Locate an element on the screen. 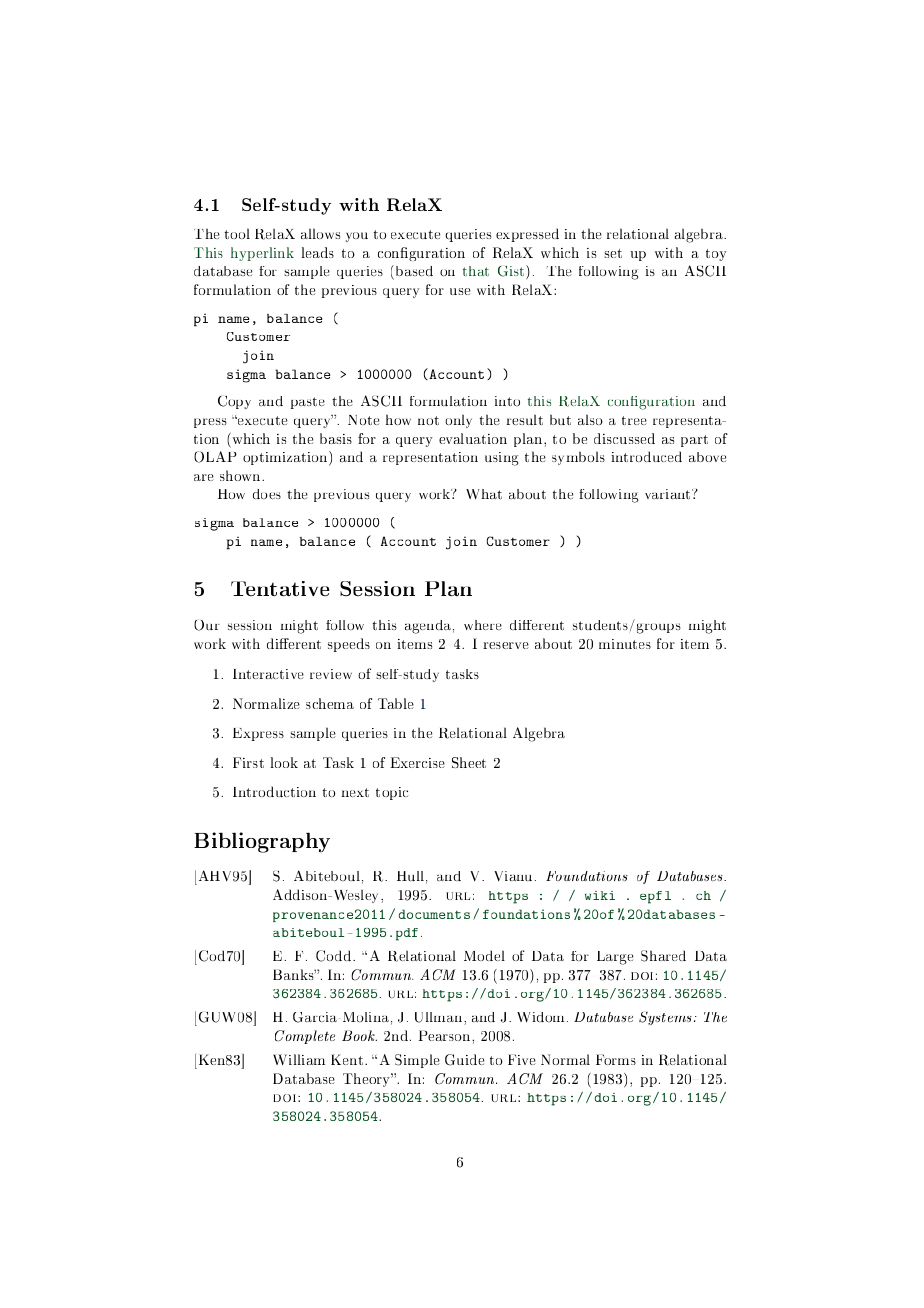 The image size is (924, 1308). minutes is located at coordinates (625, 644).
